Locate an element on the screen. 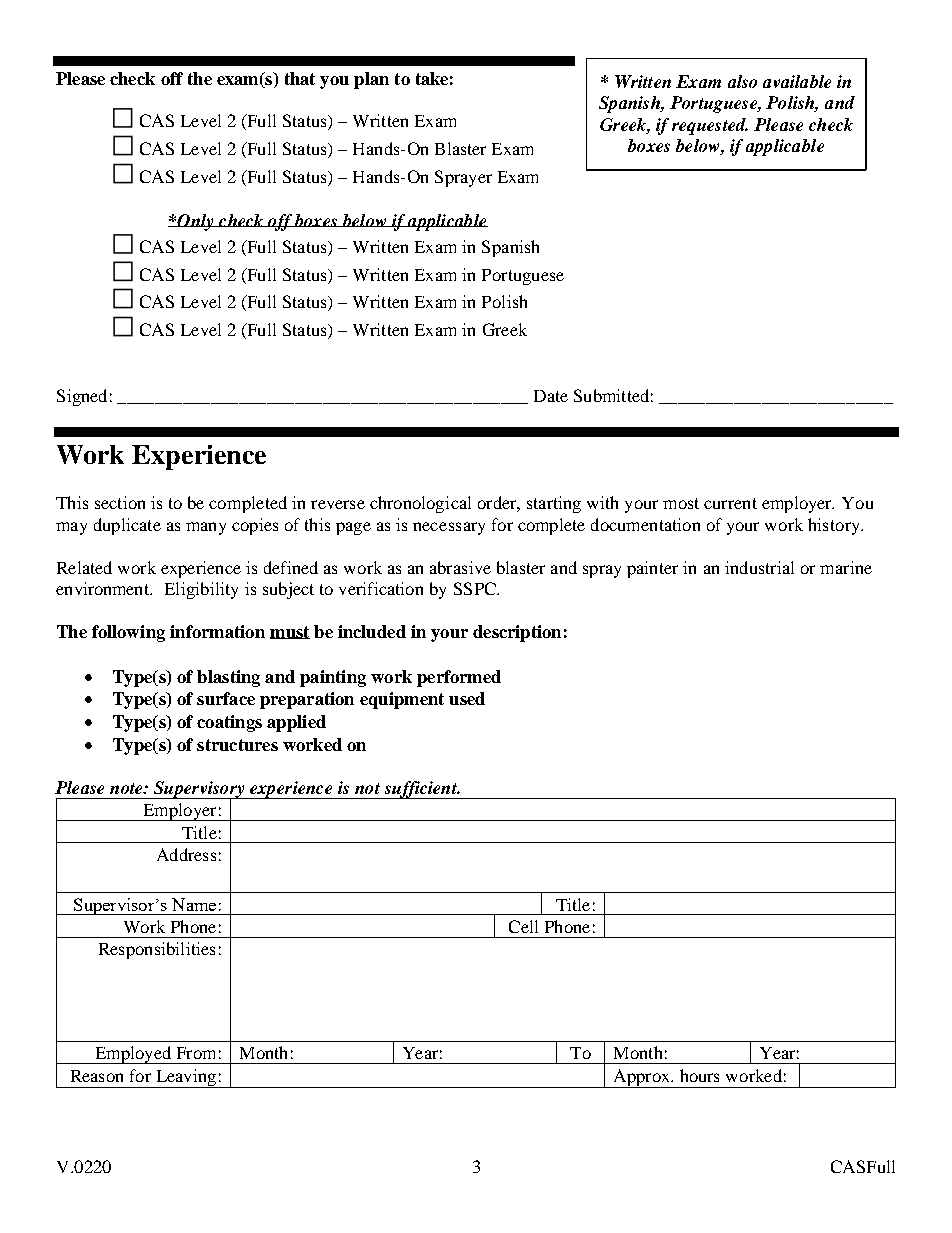 This screenshot has width=952, height=1233. From is located at coordinates (196, 1053).
